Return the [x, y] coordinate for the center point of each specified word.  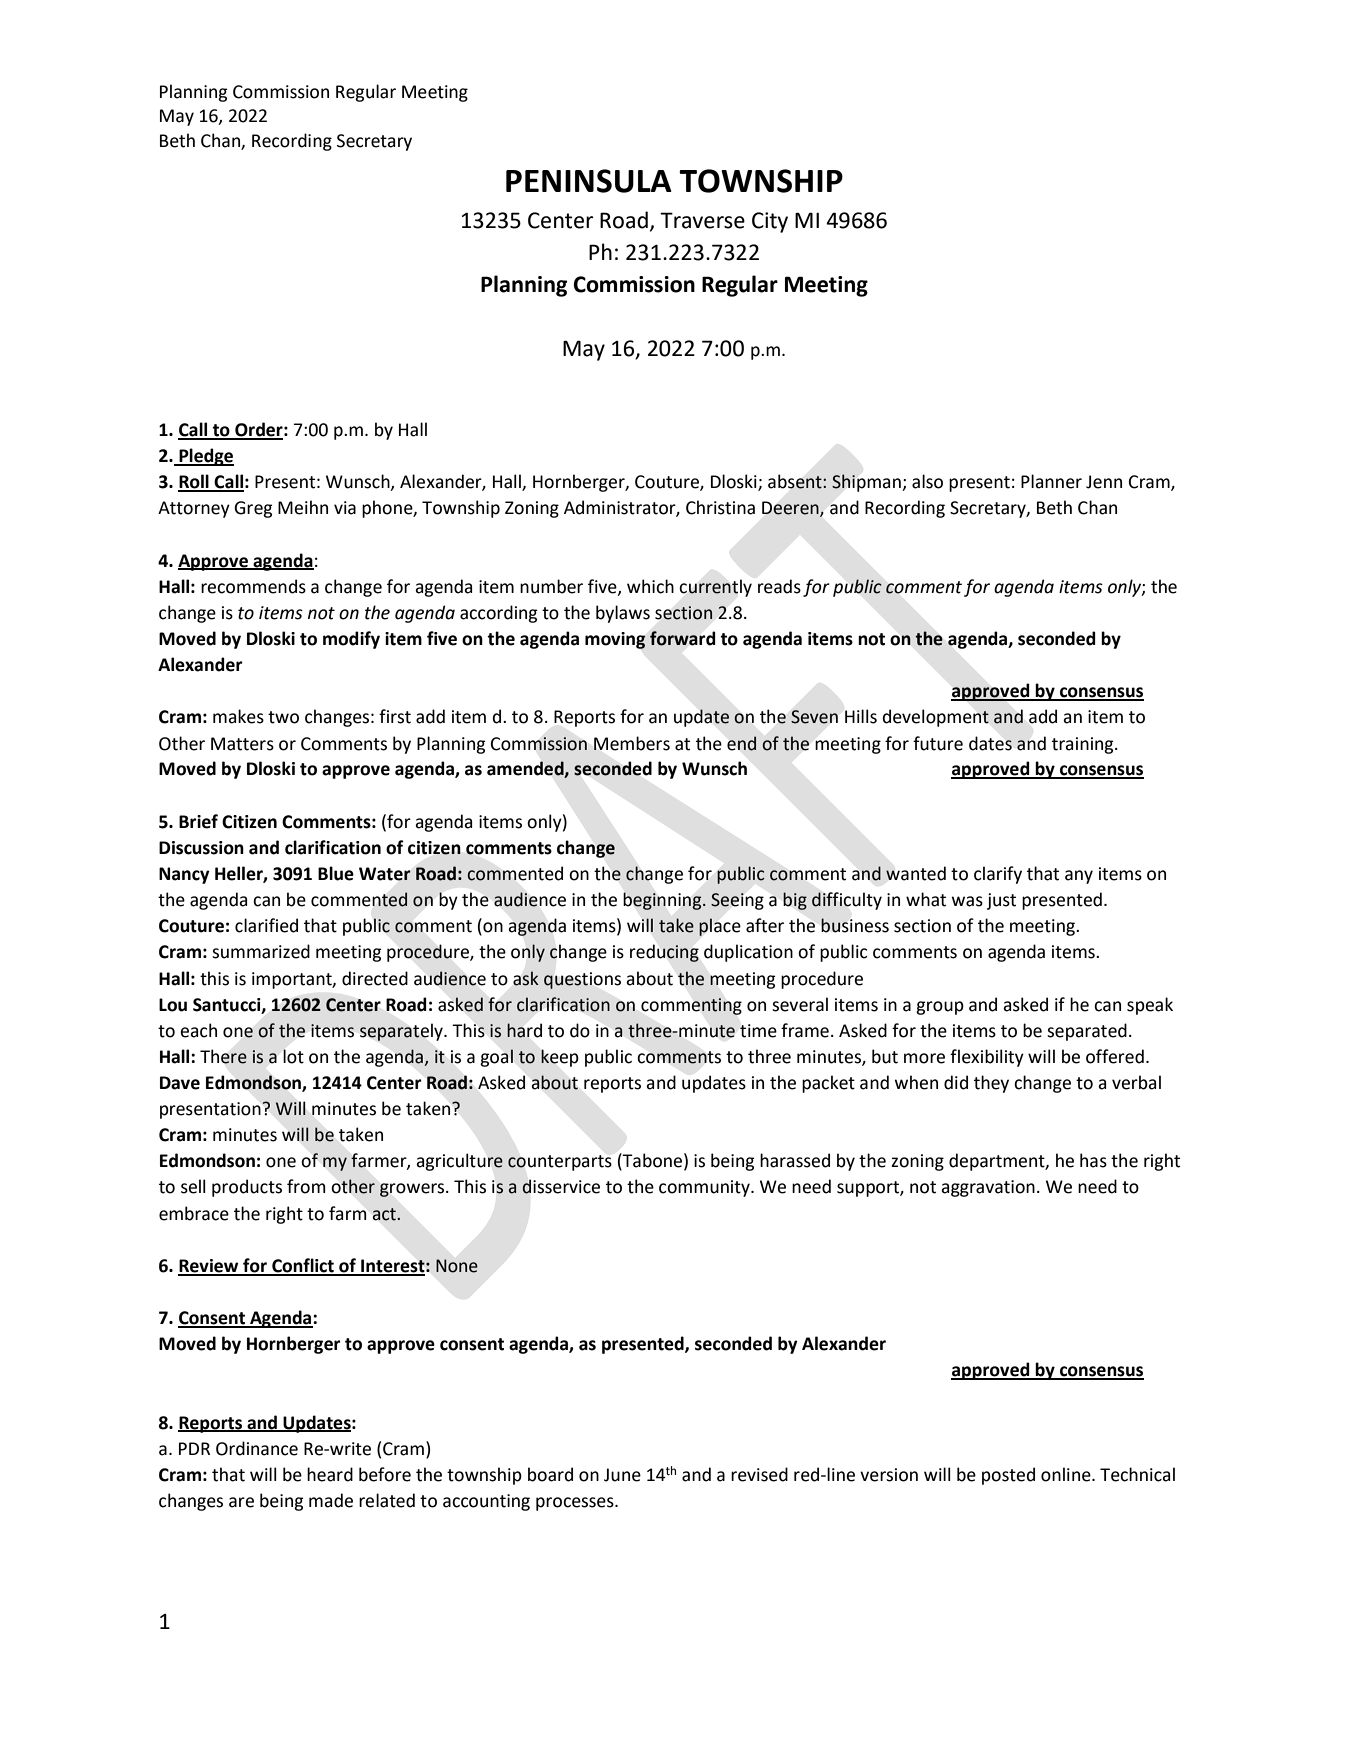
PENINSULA [589, 181]
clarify [998, 875]
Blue [336, 873]
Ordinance [257, 1448]
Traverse [702, 220]
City [770, 222]
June [622, 1475]
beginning [664, 901]
